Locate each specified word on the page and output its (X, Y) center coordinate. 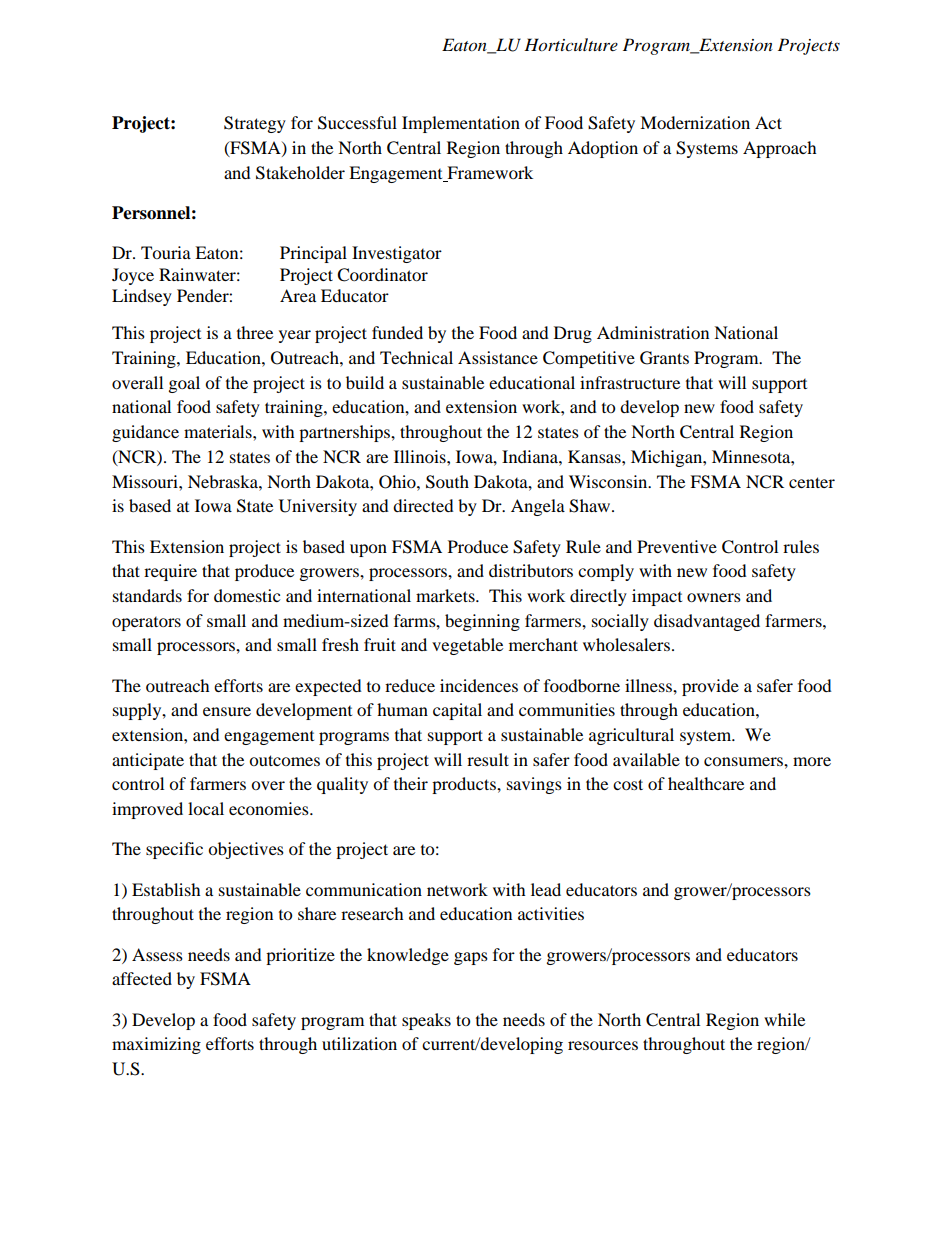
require (170, 572)
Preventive (677, 546)
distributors (531, 570)
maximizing (156, 1045)
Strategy (255, 124)
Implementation (461, 124)
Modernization (695, 122)
